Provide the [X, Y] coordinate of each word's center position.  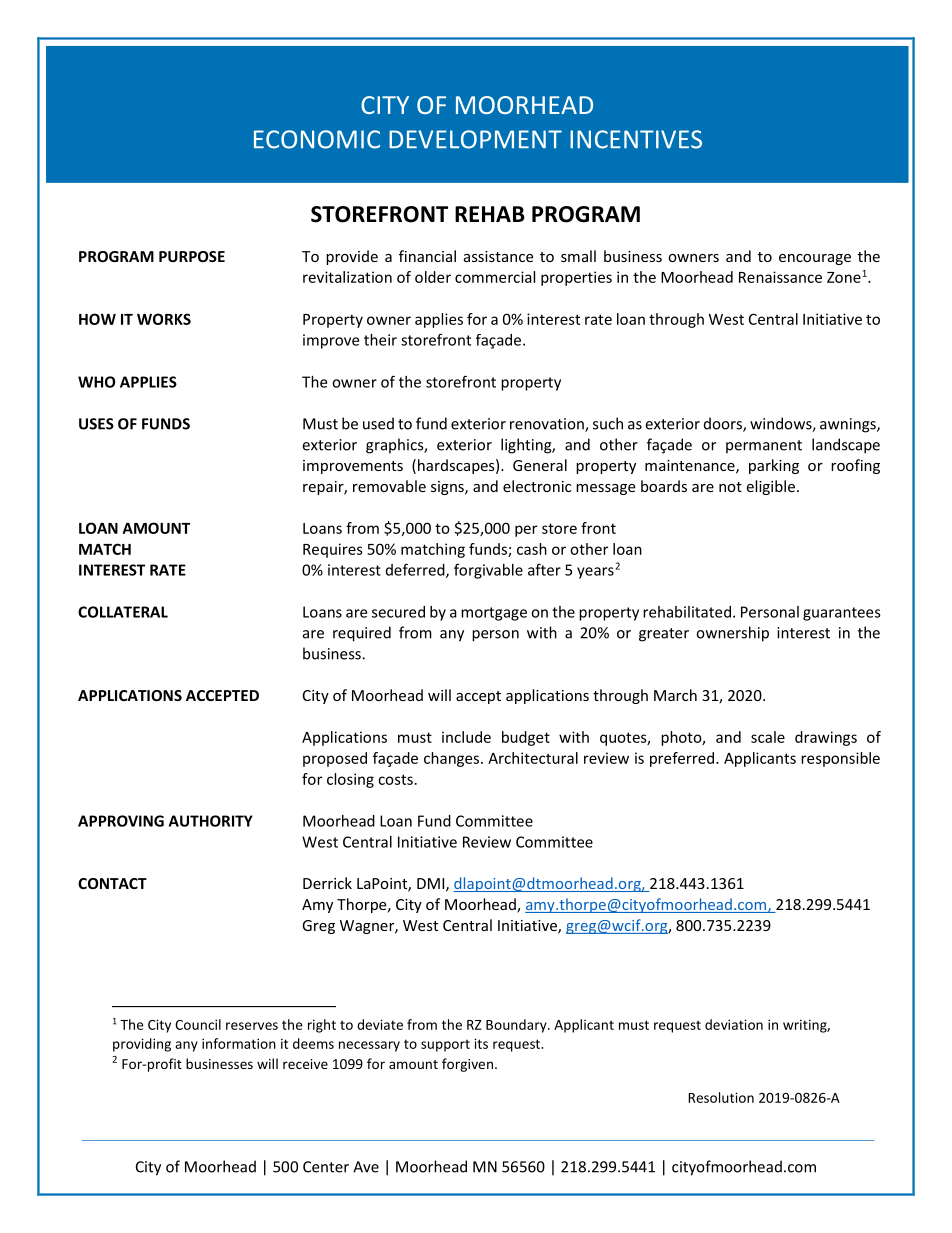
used [378, 423]
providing [142, 1045]
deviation [734, 1024]
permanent [764, 447]
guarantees [842, 614]
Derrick [327, 883]
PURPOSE [192, 256]
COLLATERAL [123, 612]
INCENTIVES [636, 139]
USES [96, 424]
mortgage [494, 614]
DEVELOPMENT [475, 139]
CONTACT [112, 883]
